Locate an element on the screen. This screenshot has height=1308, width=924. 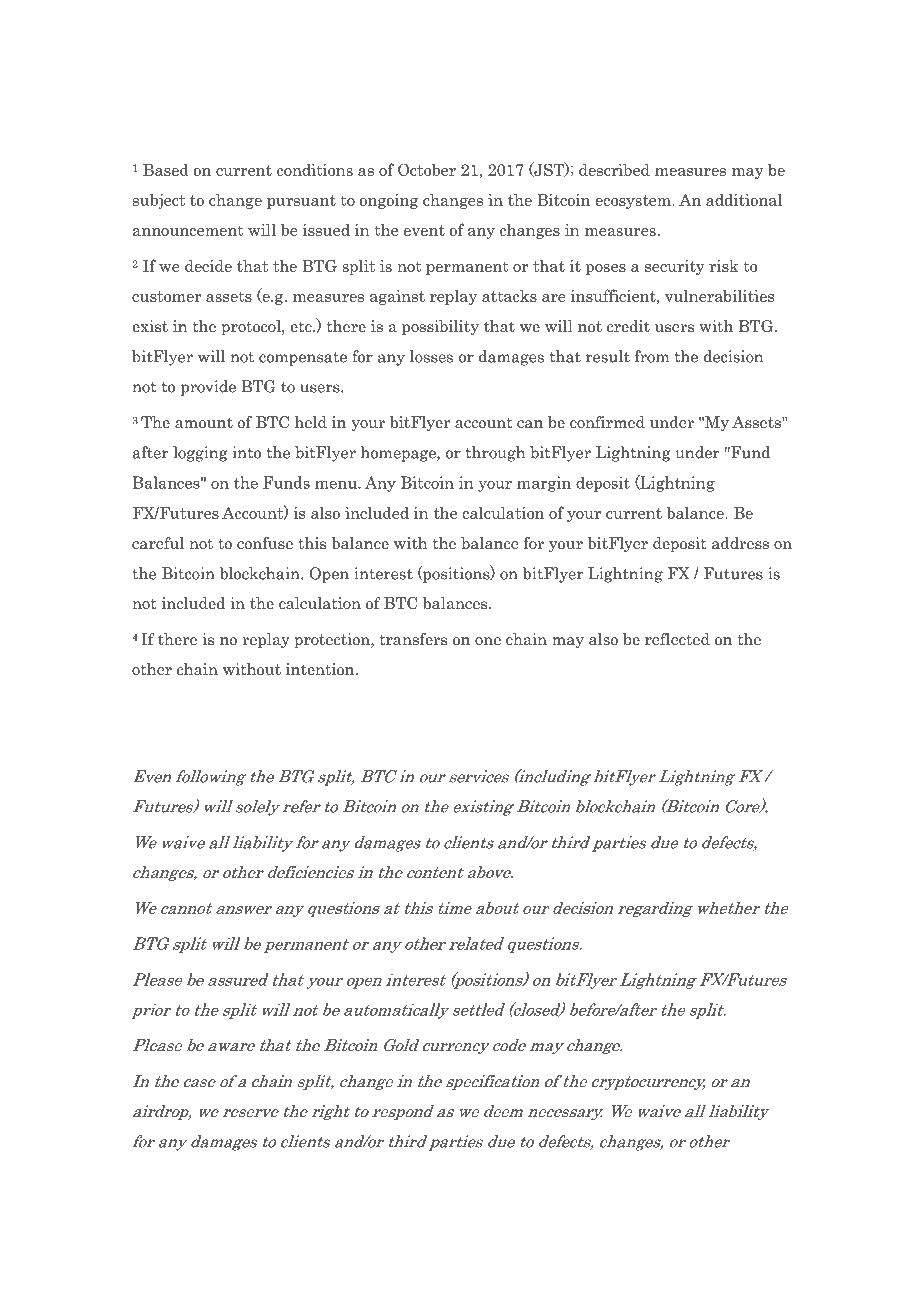
logging is located at coordinates (200, 454).
